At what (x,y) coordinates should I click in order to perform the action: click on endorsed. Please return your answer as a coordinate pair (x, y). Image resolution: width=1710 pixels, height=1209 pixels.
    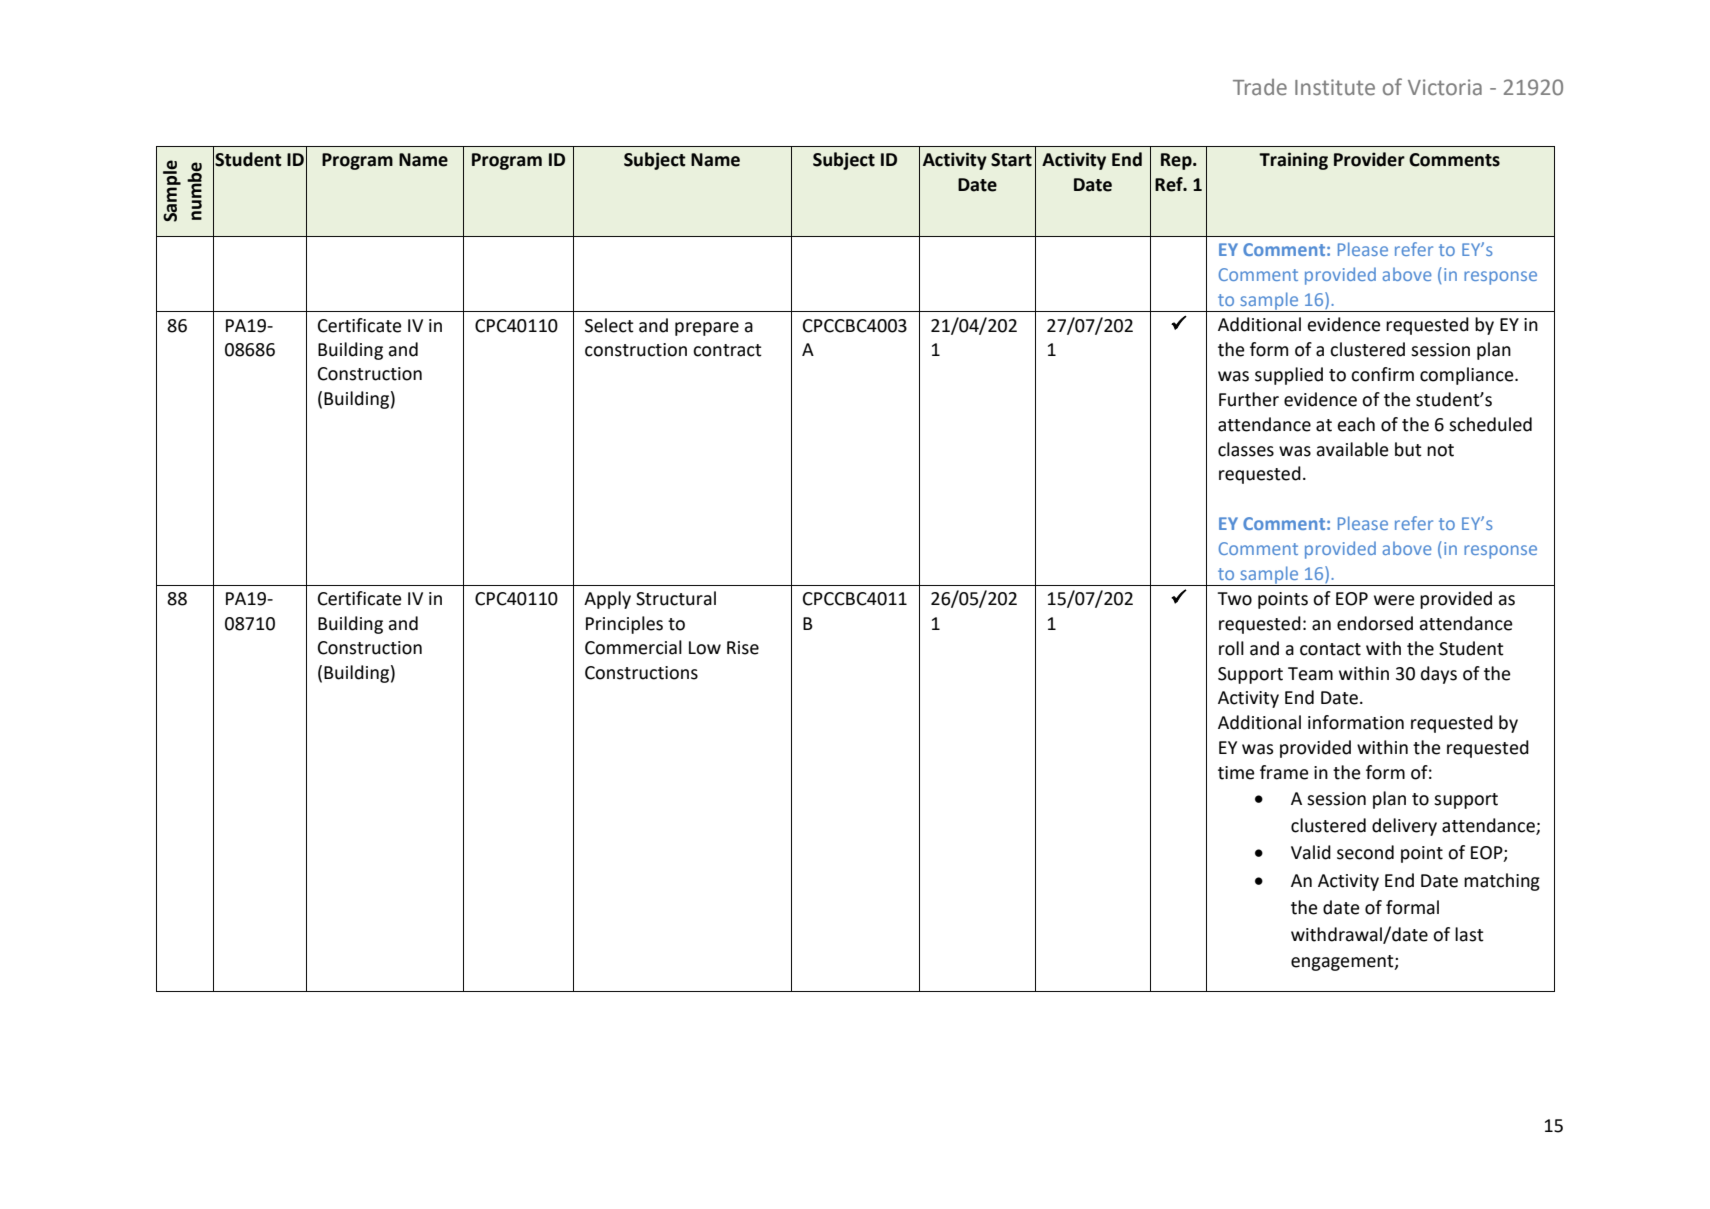
    Looking at the image, I should click on (1375, 623).
